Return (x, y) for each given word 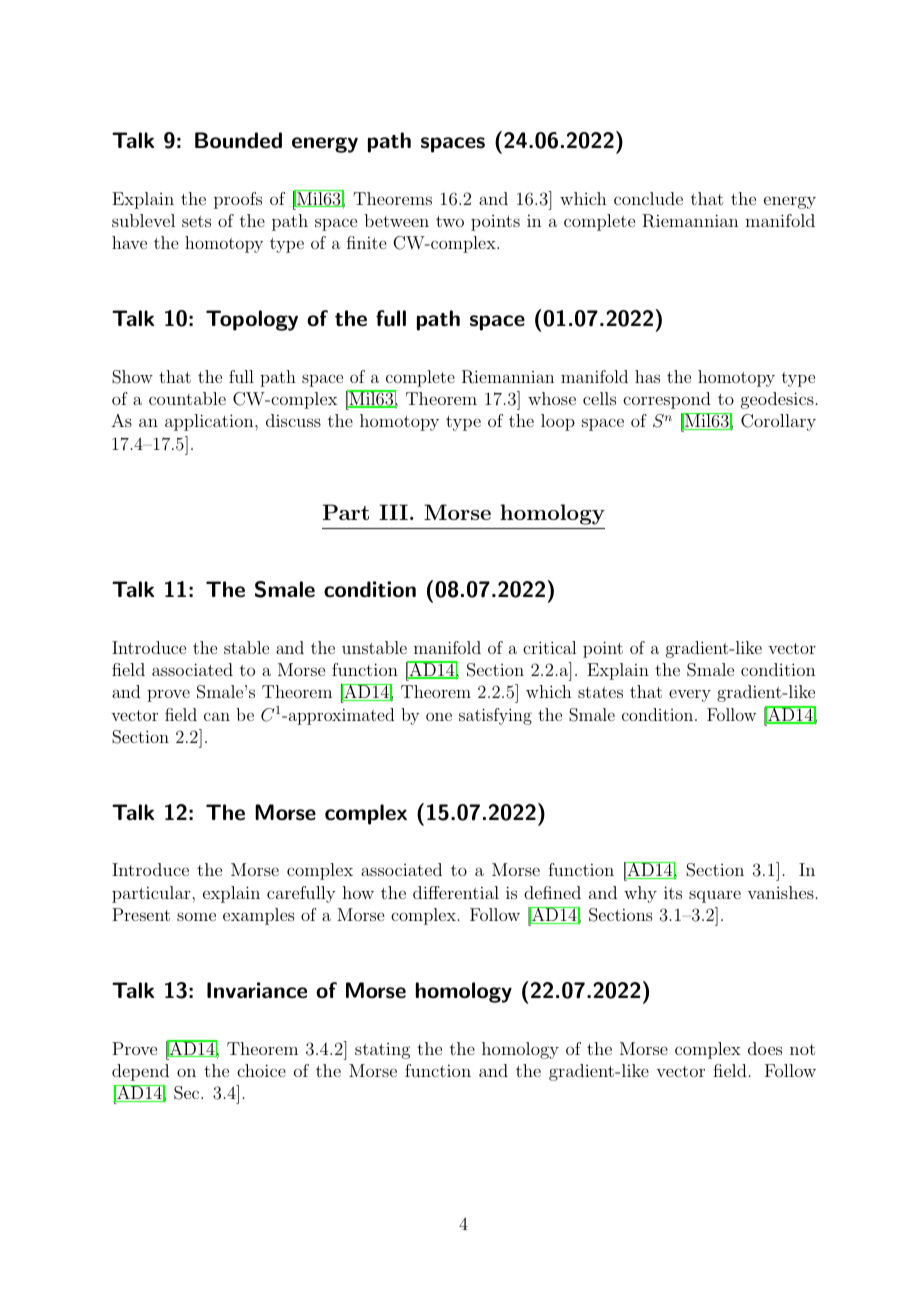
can (217, 716)
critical (549, 647)
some (196, 916)
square (715, 896)
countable (187, 398)
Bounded (238, 140)
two (450, 221)
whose (552, 398)
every (690, 695)
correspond (667, 400)
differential (456, 892)
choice (261, 1070)
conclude (648, 198)
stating (382, 1051)
